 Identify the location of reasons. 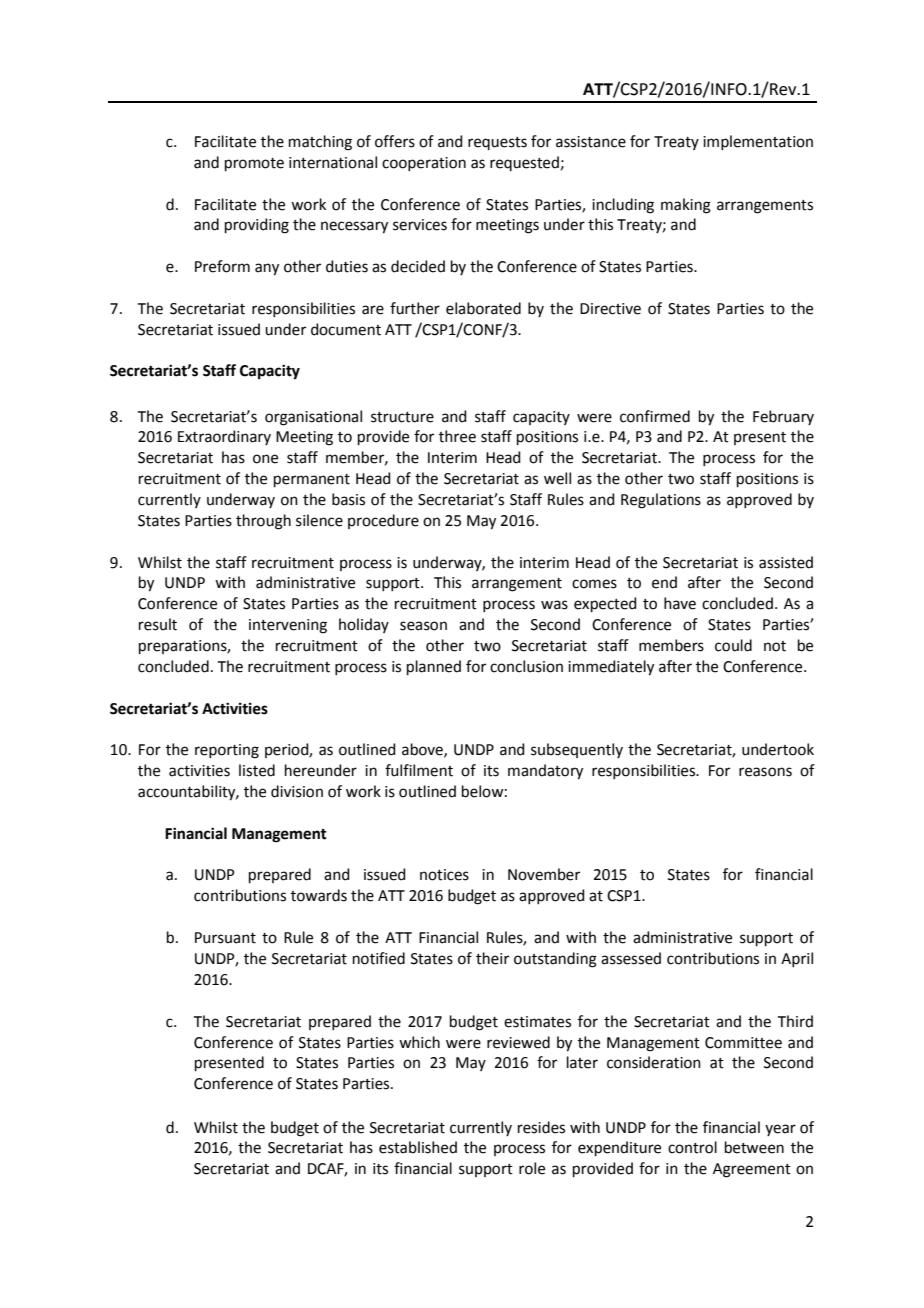
(765, 772).
